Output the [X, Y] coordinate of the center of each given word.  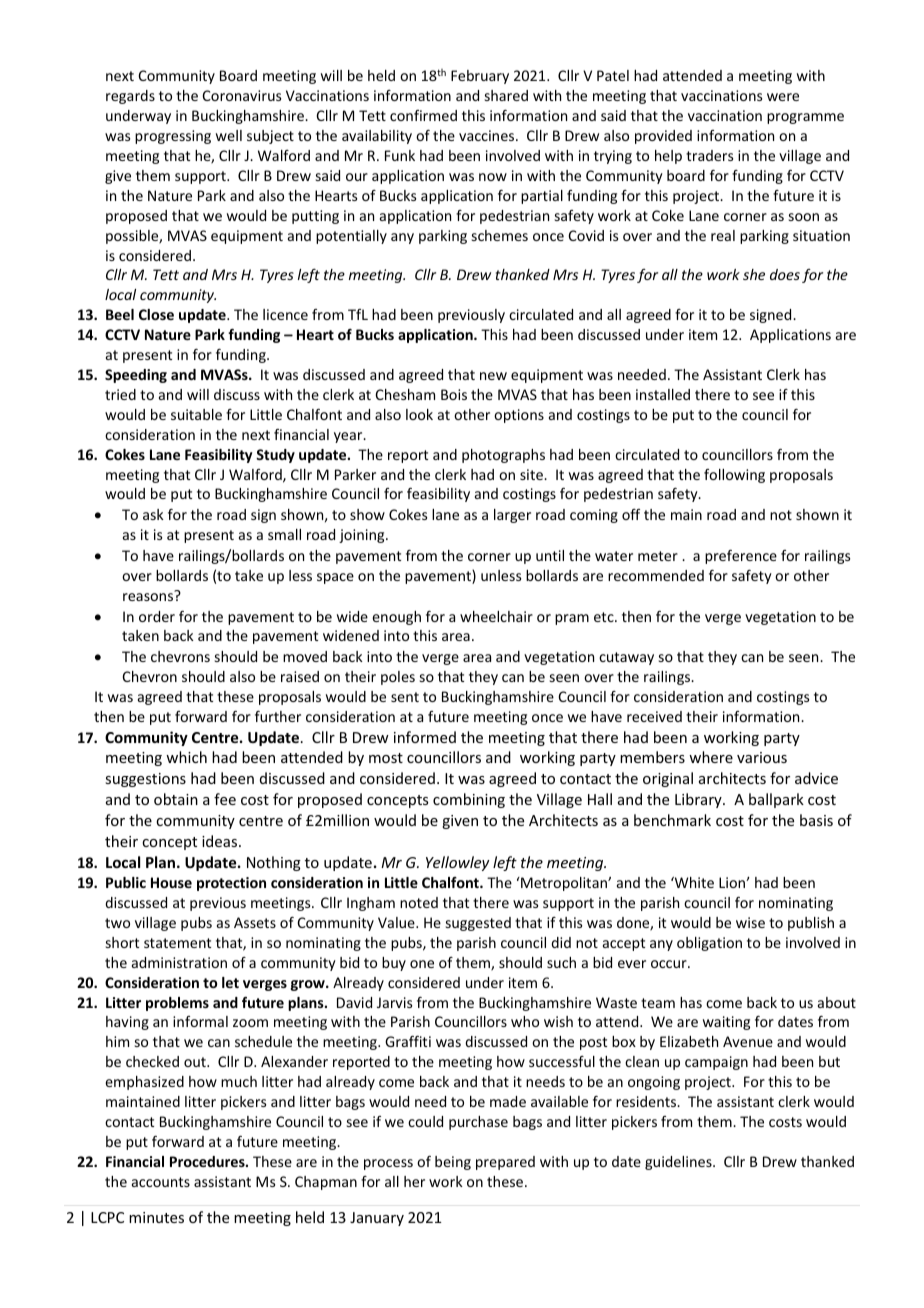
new [493, 376]
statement [177, 943]
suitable [196, 414]
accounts [161, 1182]
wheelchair [496, 616]
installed [663, 394]
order [157, 616]
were [783, 97]
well [229, 135]
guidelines [679, 1163]
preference [741, 557]
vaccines [488, 135]
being [453, 1163]
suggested [478, 924]
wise [750, 922]
